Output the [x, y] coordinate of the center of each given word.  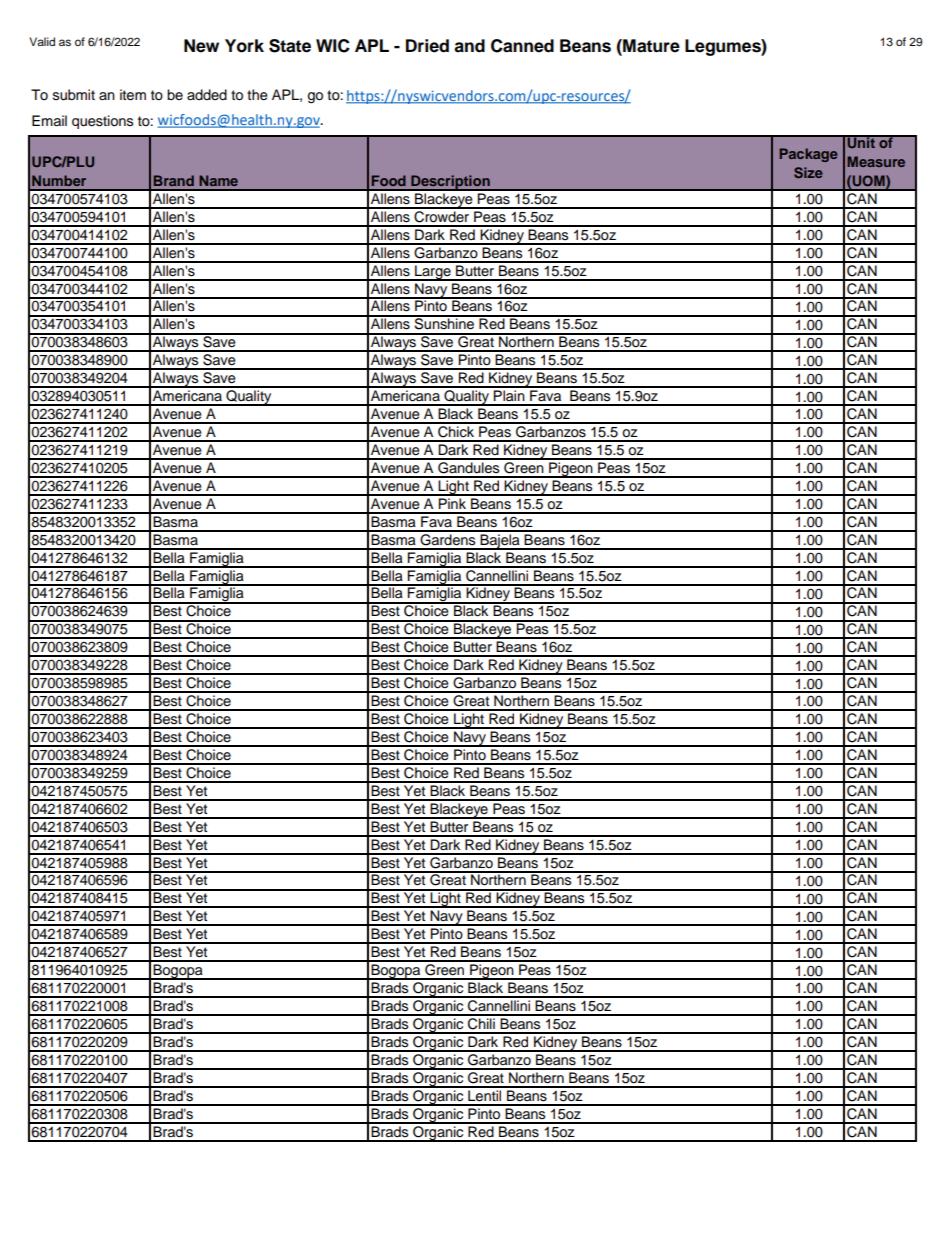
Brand [174, 180]
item [133, 95]
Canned [522, 46]
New [201, 46]
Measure [876, 161]
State [290, 46]
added [207, 94]
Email [49, 121]
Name [218, 180]
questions [102, 122]
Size [808, 172]
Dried [427, 46]
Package [808, 155]
